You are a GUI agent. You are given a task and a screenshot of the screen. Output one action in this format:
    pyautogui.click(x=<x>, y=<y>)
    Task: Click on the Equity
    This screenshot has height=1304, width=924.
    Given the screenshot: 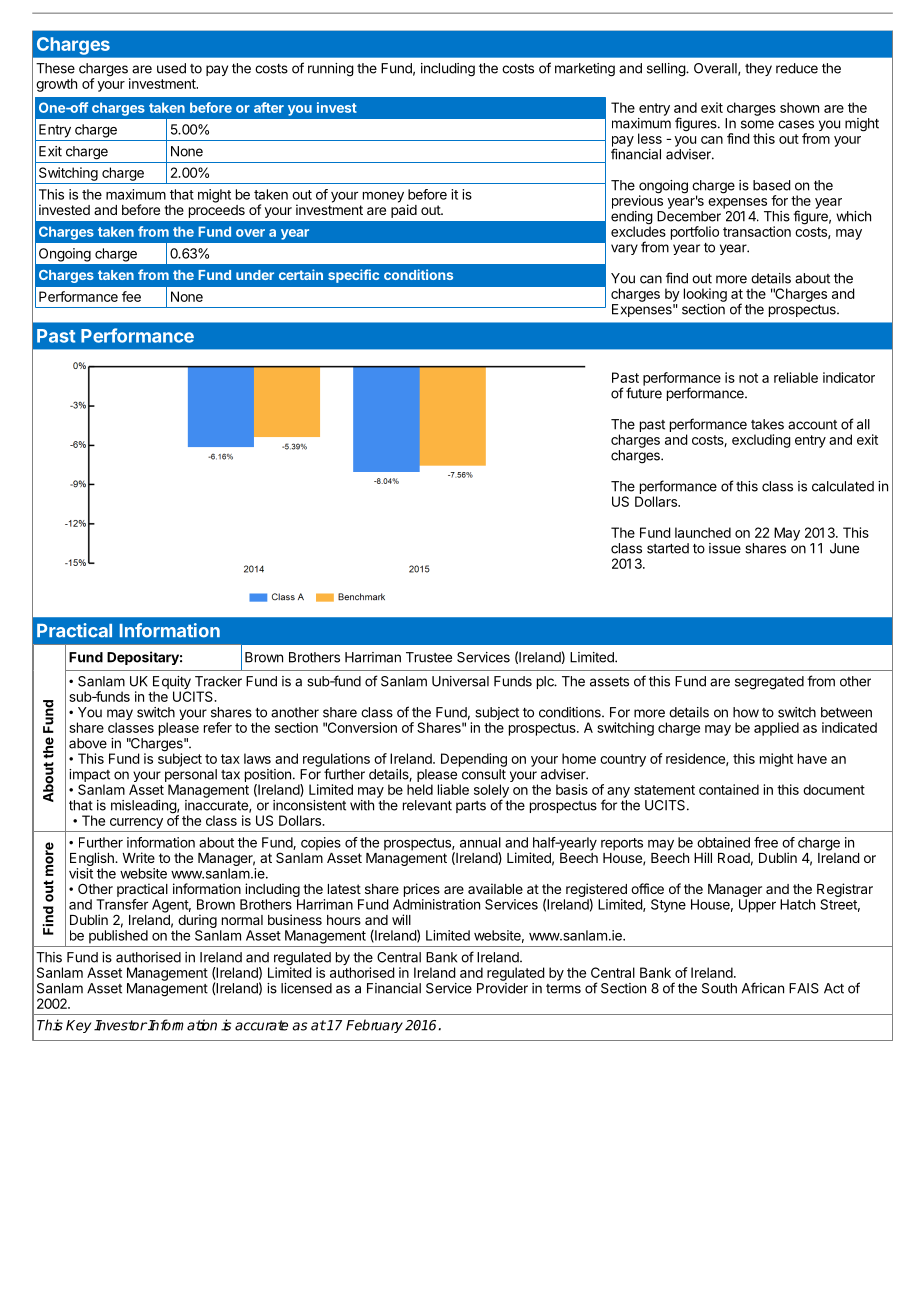 What is the action you would take?
    pyautogui.click(x=172, y=684)
